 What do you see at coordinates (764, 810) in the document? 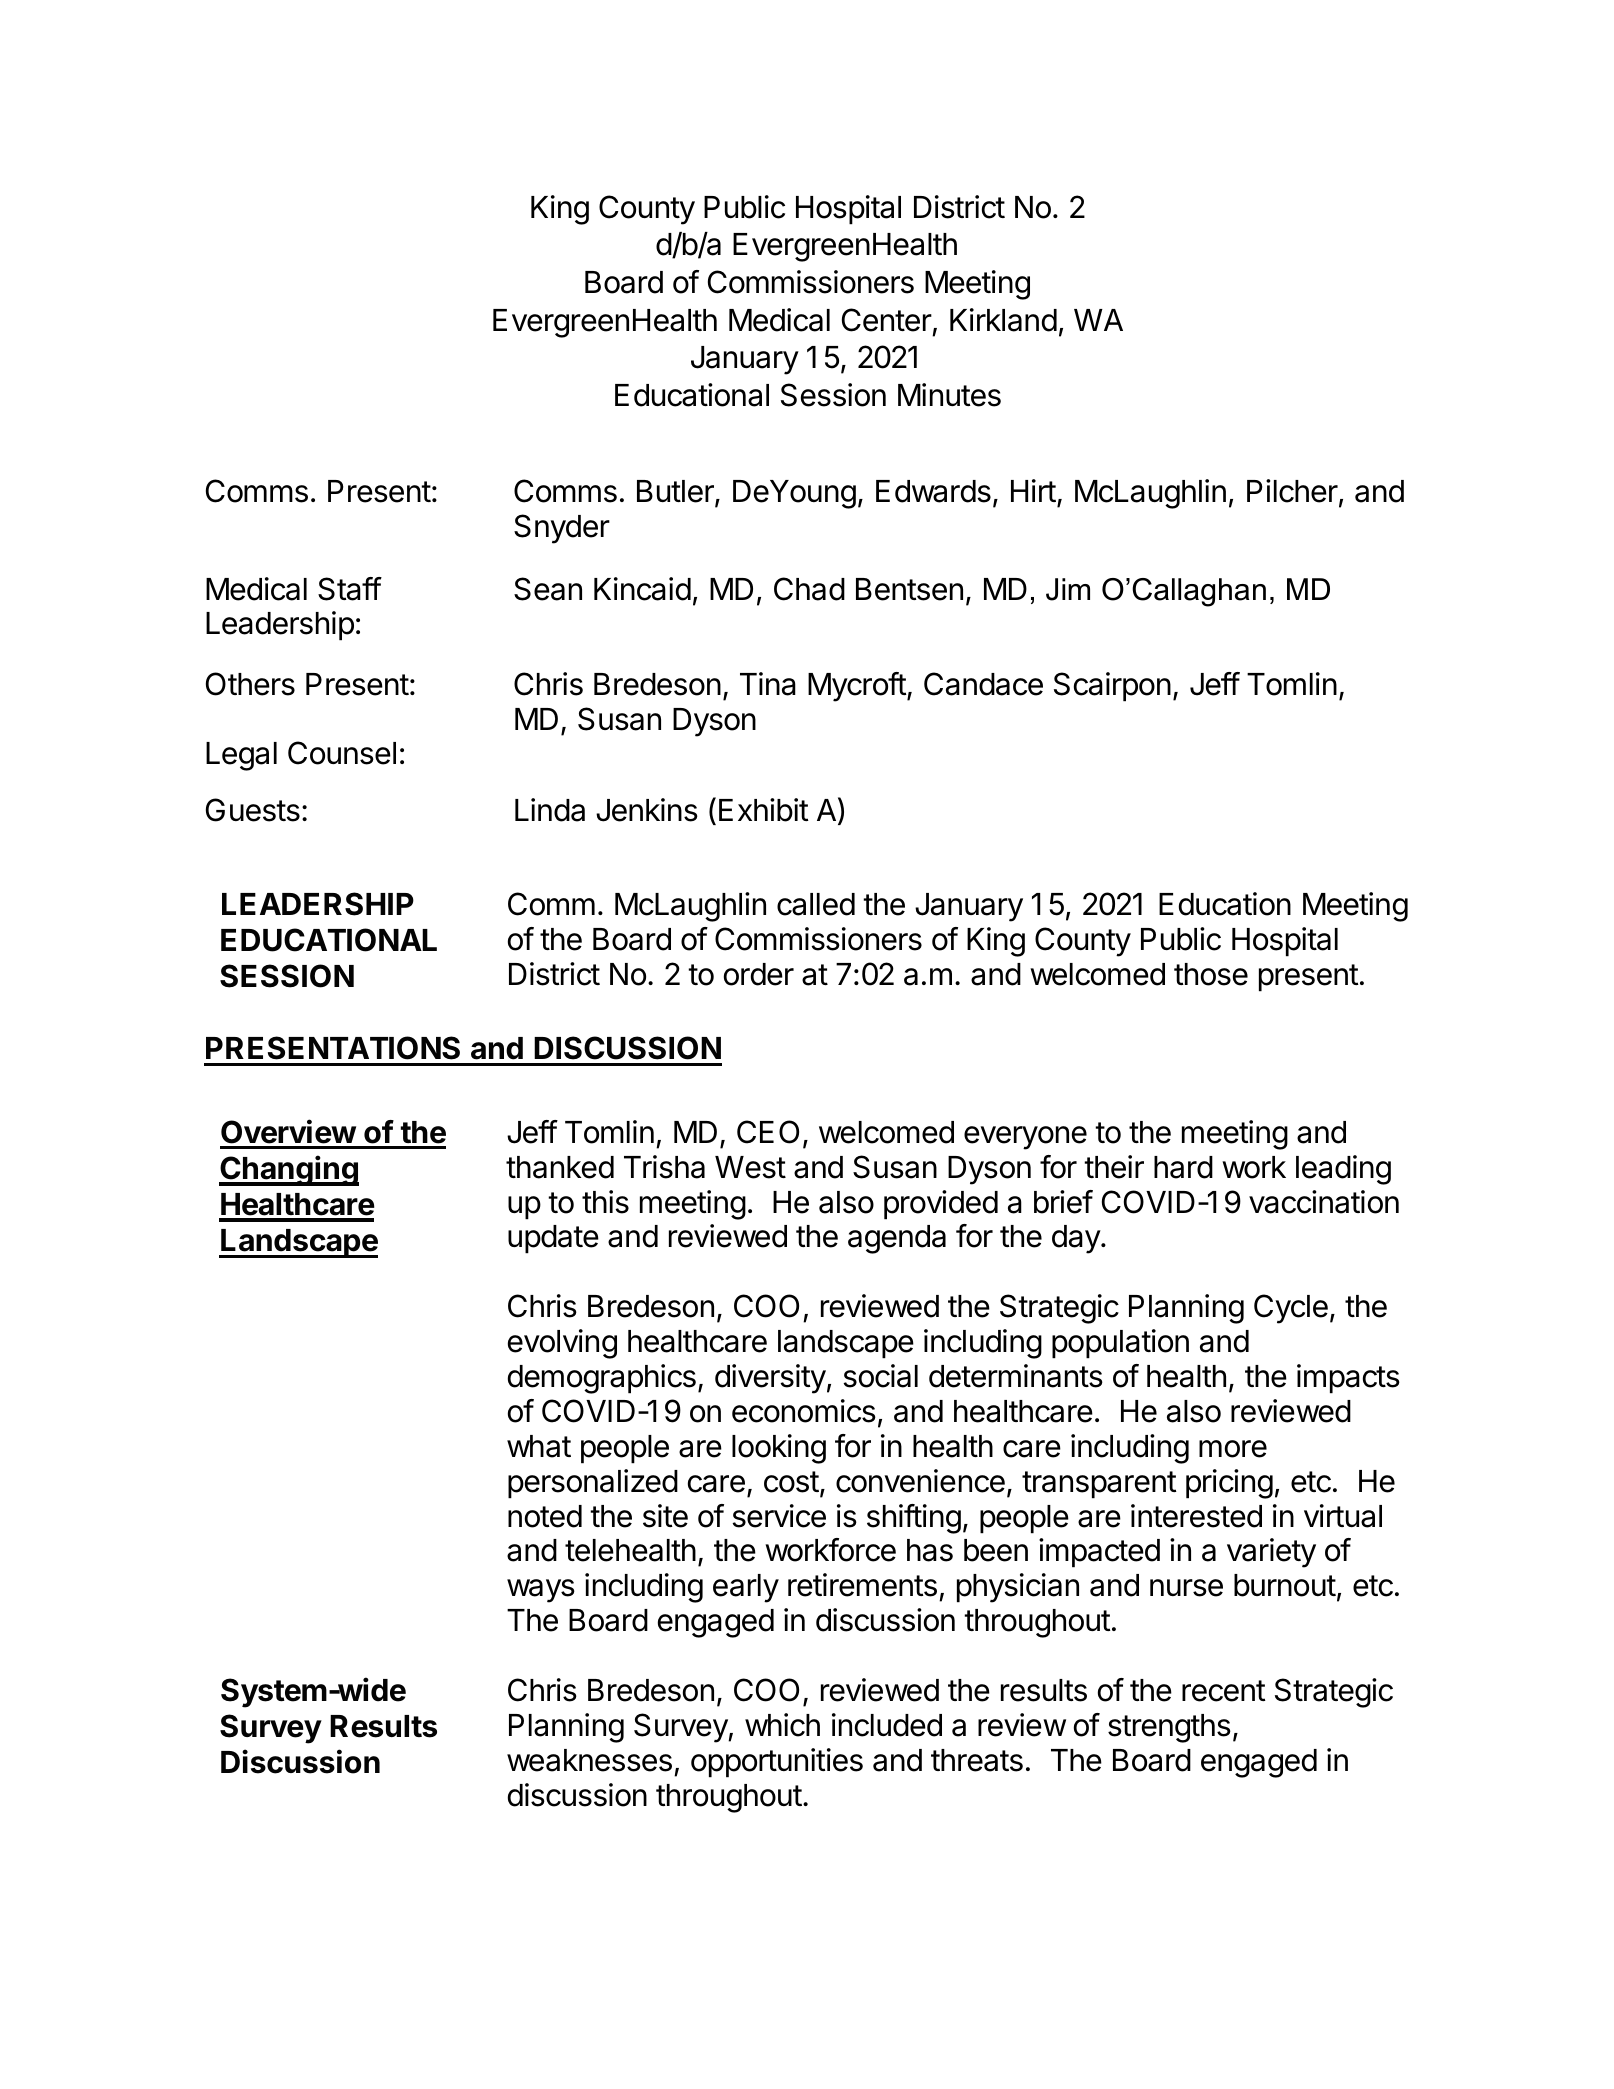
I see `Exhibit` at bounding box center [764, 810].
